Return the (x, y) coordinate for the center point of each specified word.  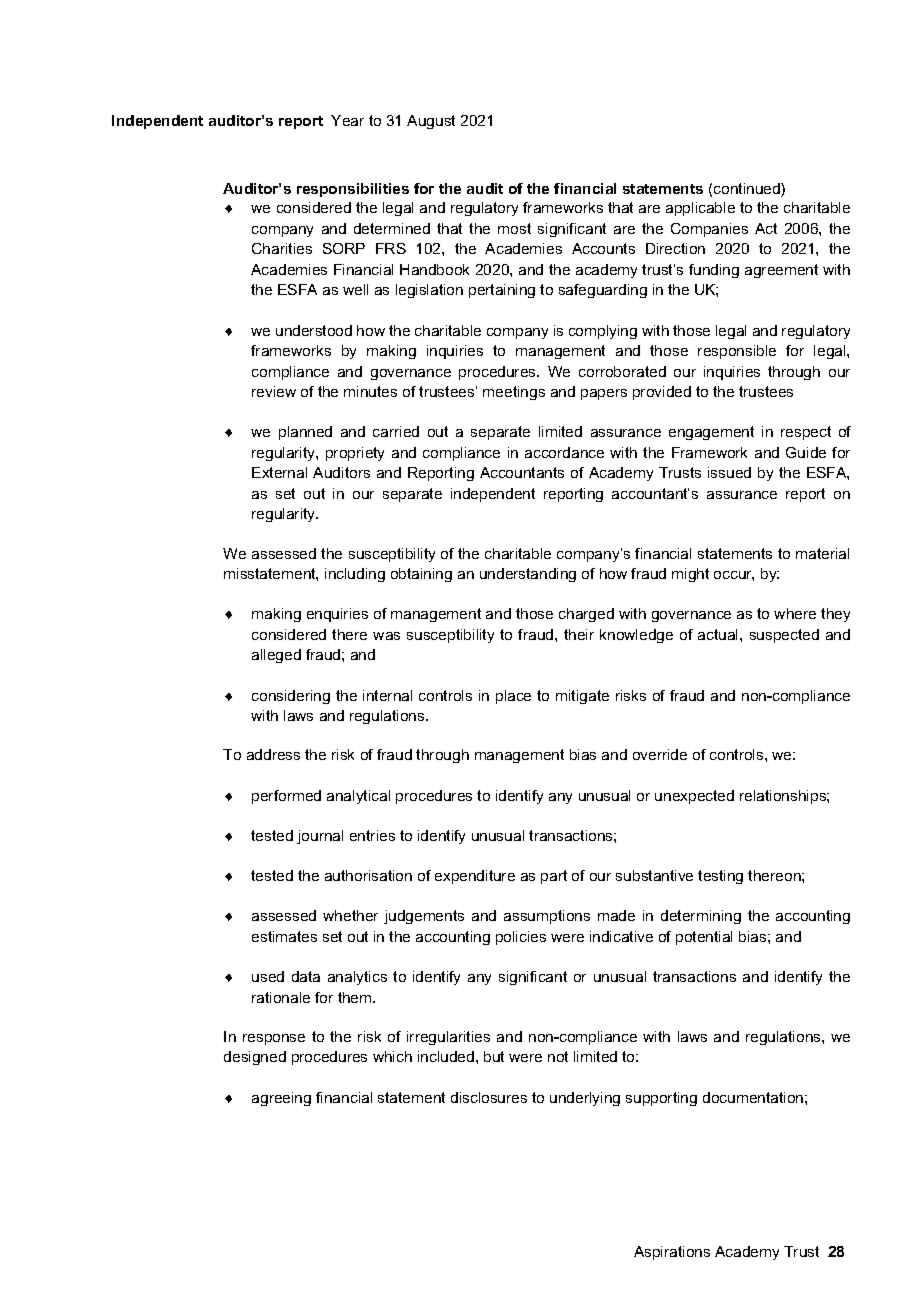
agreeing (281, 1099)
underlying (585, 1099)
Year (347, 120)
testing (720, 877)
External (279, 472)
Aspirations (672, 1253)
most (514, 228)
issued (729, 472)
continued (748, 190)
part (554, 877)
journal (320, 837)
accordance (564, 452)
